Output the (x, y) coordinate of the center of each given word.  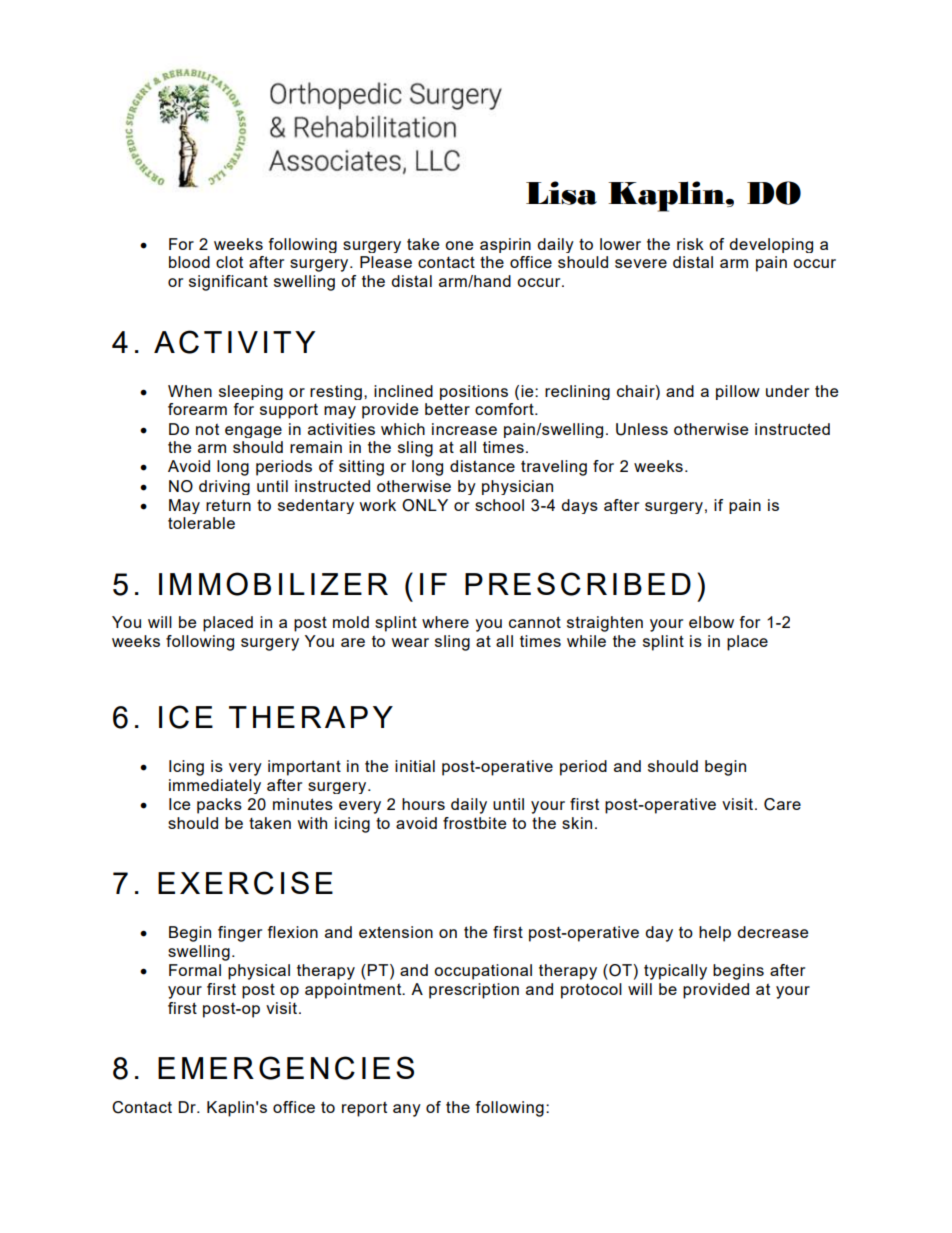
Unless (642, 429)
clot (229, 262)
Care (782, 804)
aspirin (505, 245)
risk (690, 244)
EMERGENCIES (286, 1068)
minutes (303, 804)
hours (423, 804)
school (499, 505)
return (228, 505)
